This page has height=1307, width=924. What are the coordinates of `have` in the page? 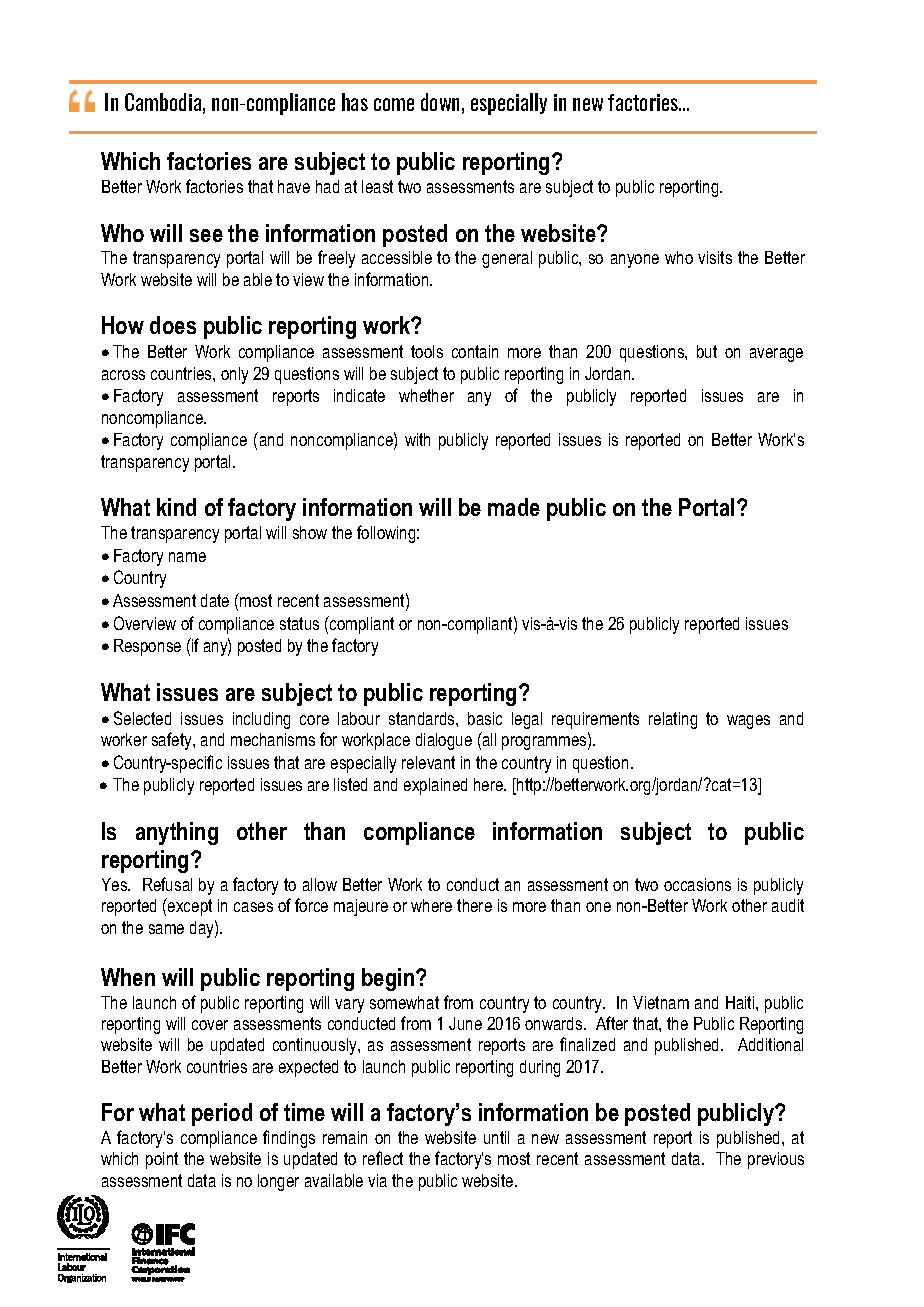 It's located at (294, 186).
